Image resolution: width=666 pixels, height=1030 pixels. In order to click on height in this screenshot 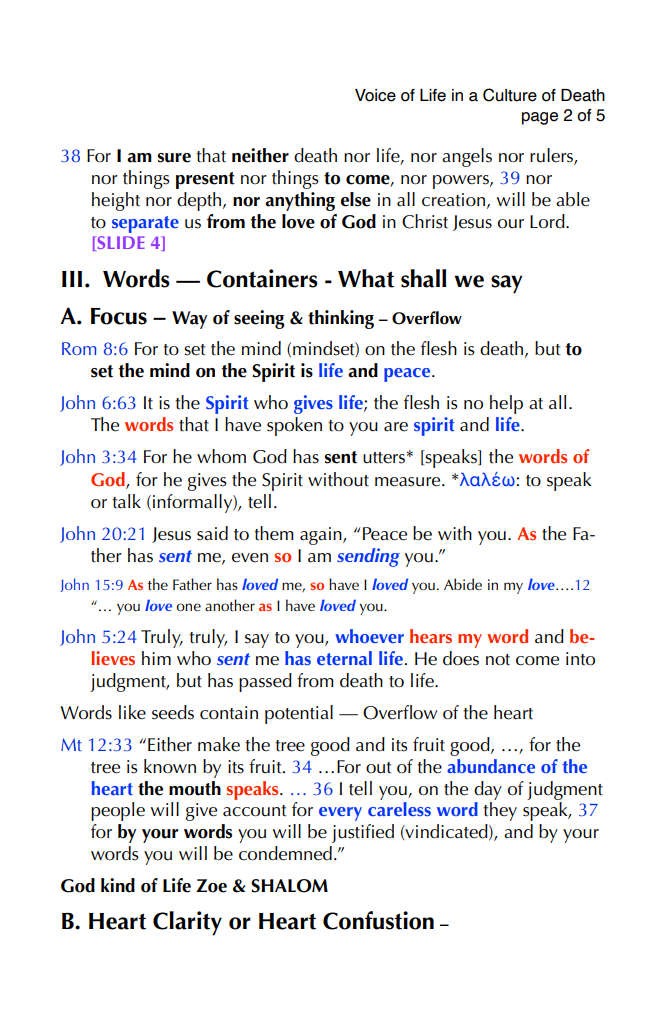, I will do `click(116, 201)`.
